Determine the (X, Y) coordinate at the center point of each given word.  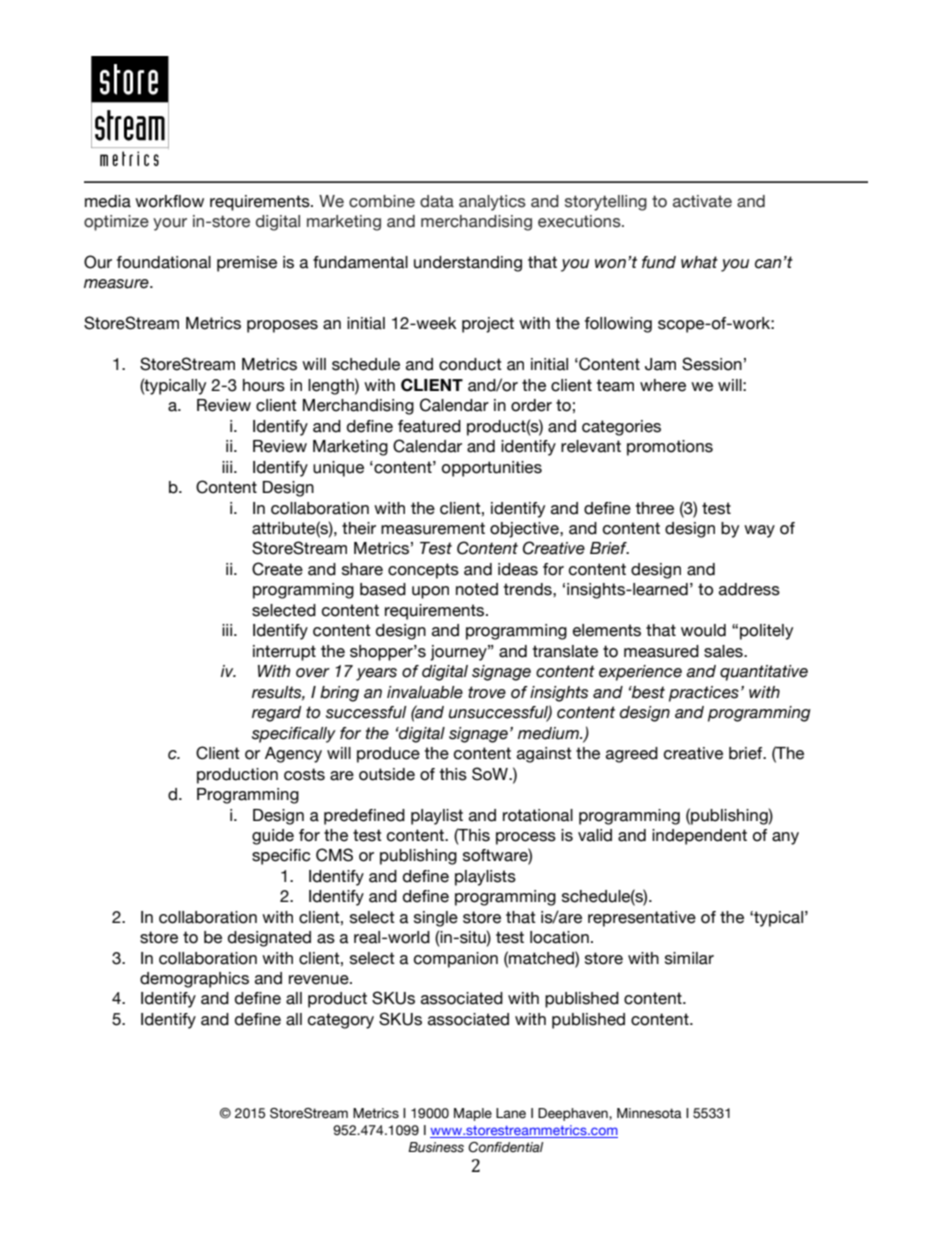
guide (273, 837)
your (170, 224)
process (526, 838)
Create (277, 569)
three (655, 508)
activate (702, 201)
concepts (423, 571)
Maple (473, 1114)
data (437, 201)
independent (699, 837)
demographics (194, 980)
